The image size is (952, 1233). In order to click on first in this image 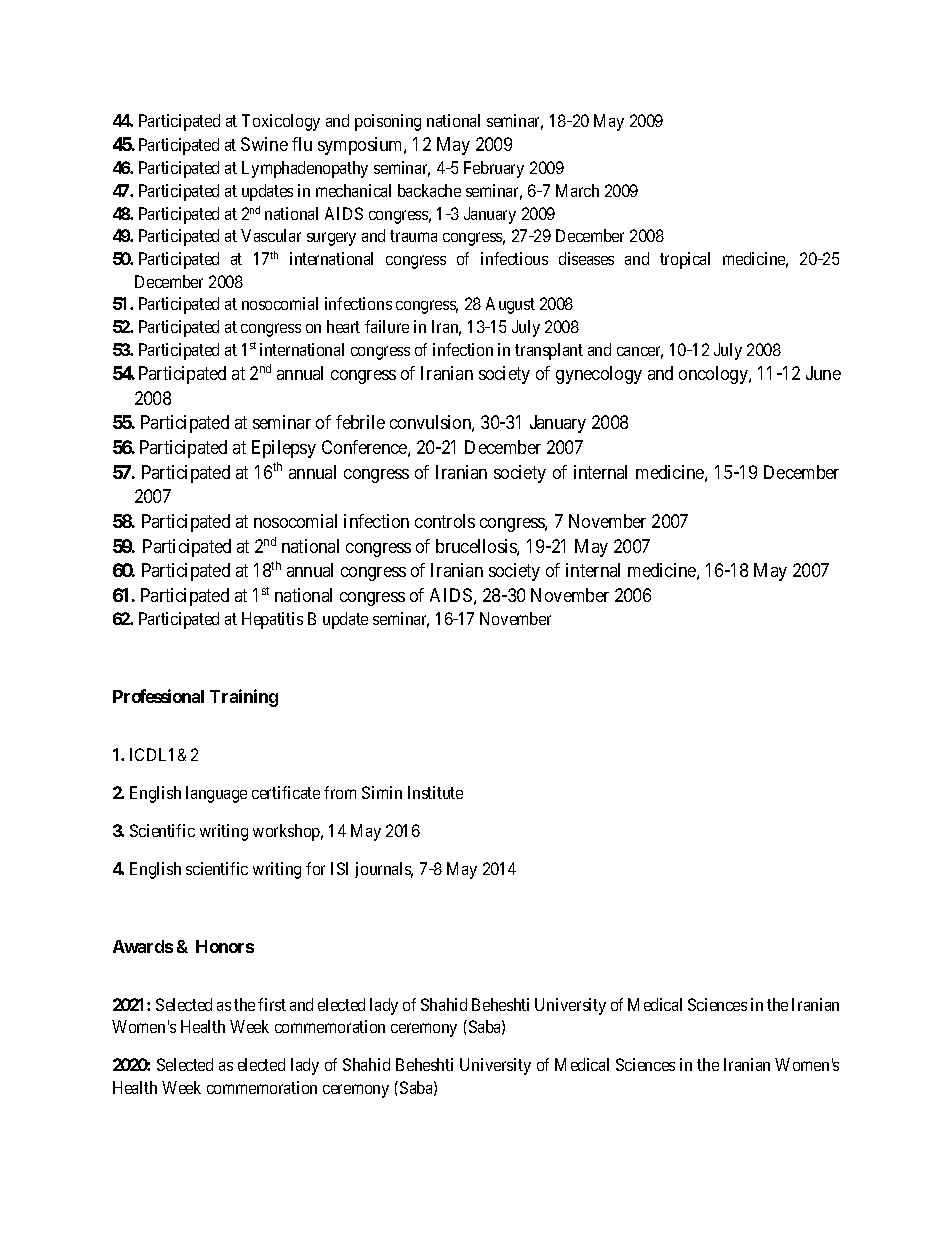, I will do `click(272, 1004)`.
